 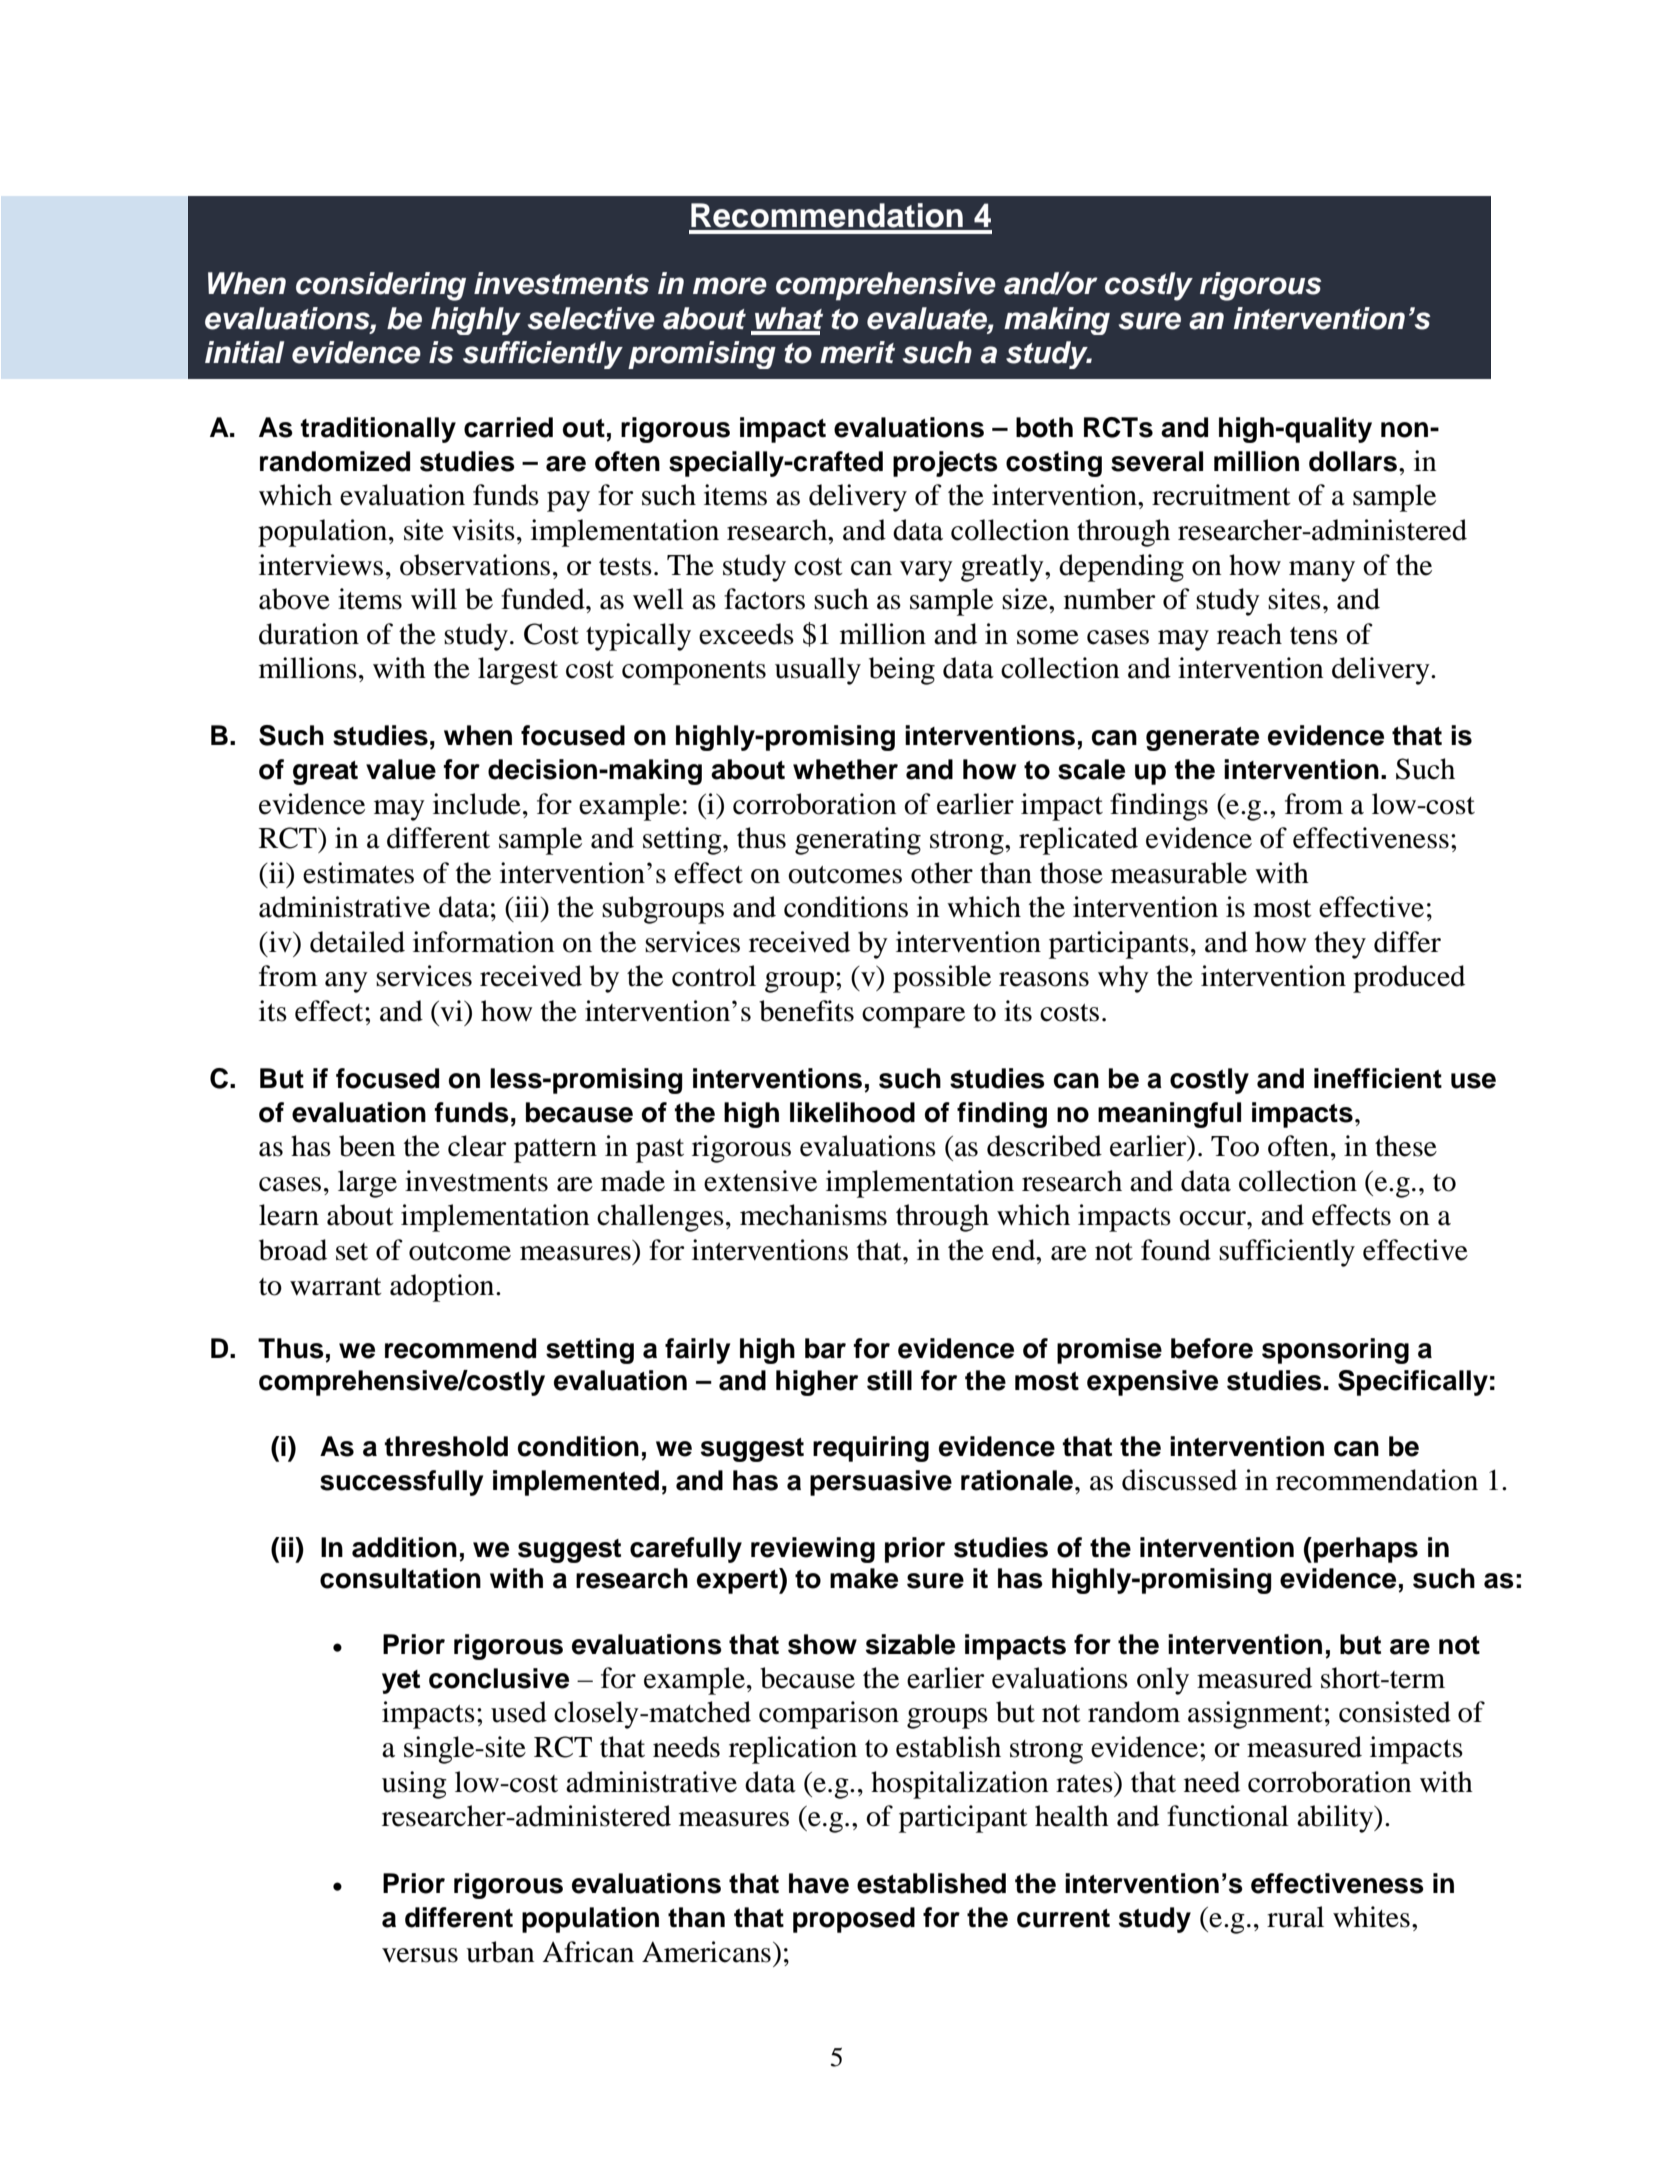 What do you see at coordinates (857, 352) in the image?
I see `merit` at bounding box center [857, 352].
